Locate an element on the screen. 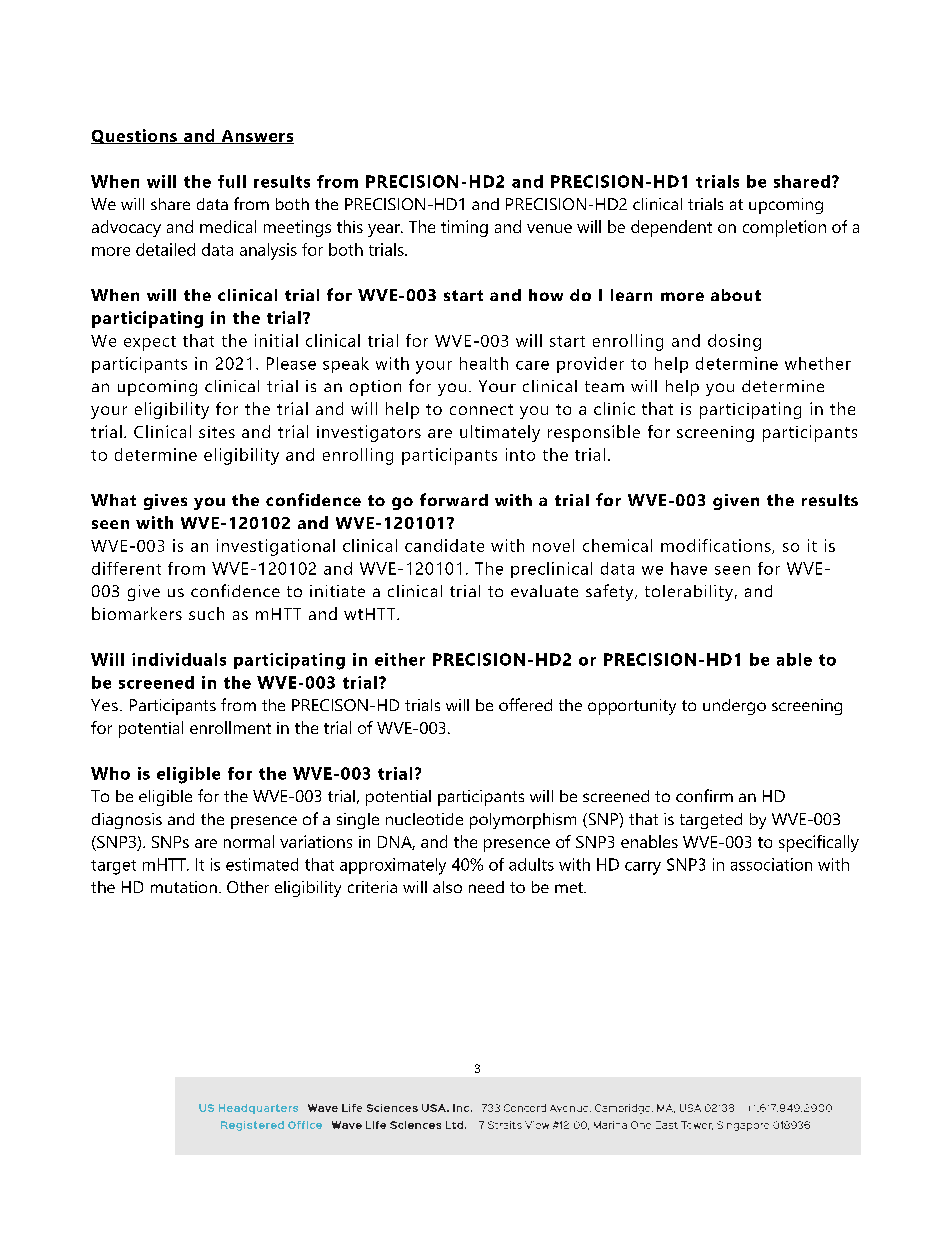 The image size is (952, 1233). sites is located at coordinates (217, 432).
